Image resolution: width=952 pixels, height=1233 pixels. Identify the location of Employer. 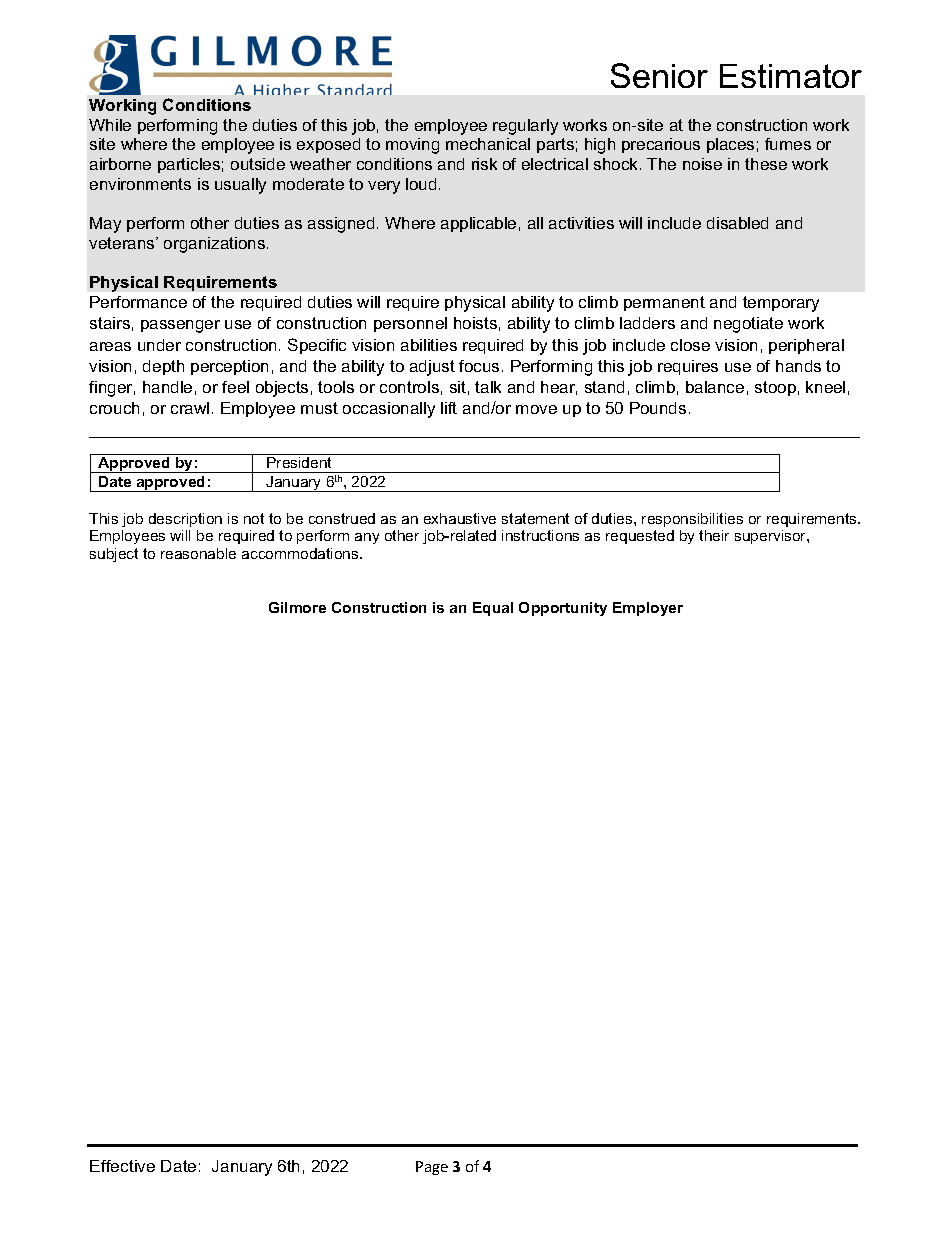
(648, 609).
